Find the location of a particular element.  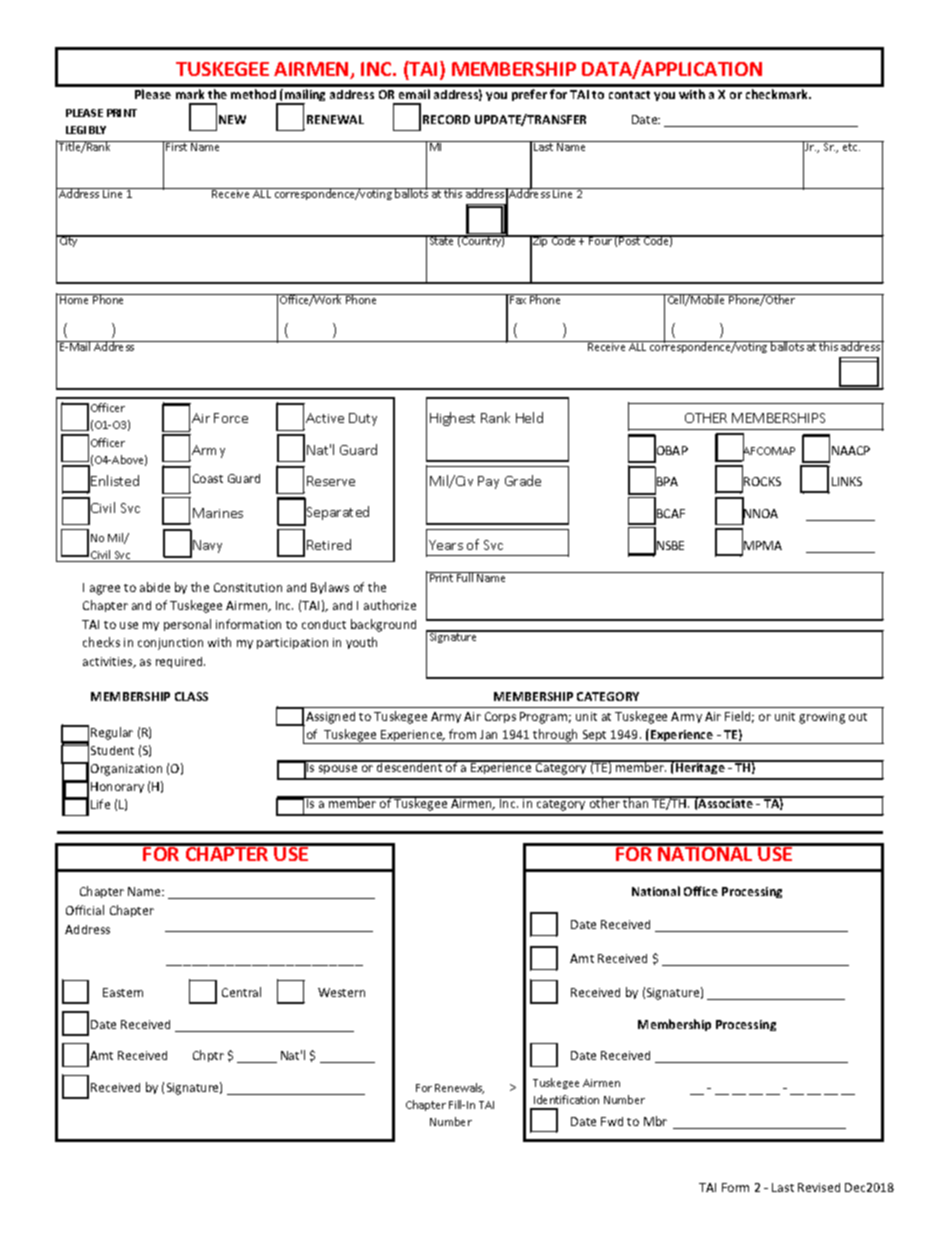

Eastern is located at coordinates (123, 992).
